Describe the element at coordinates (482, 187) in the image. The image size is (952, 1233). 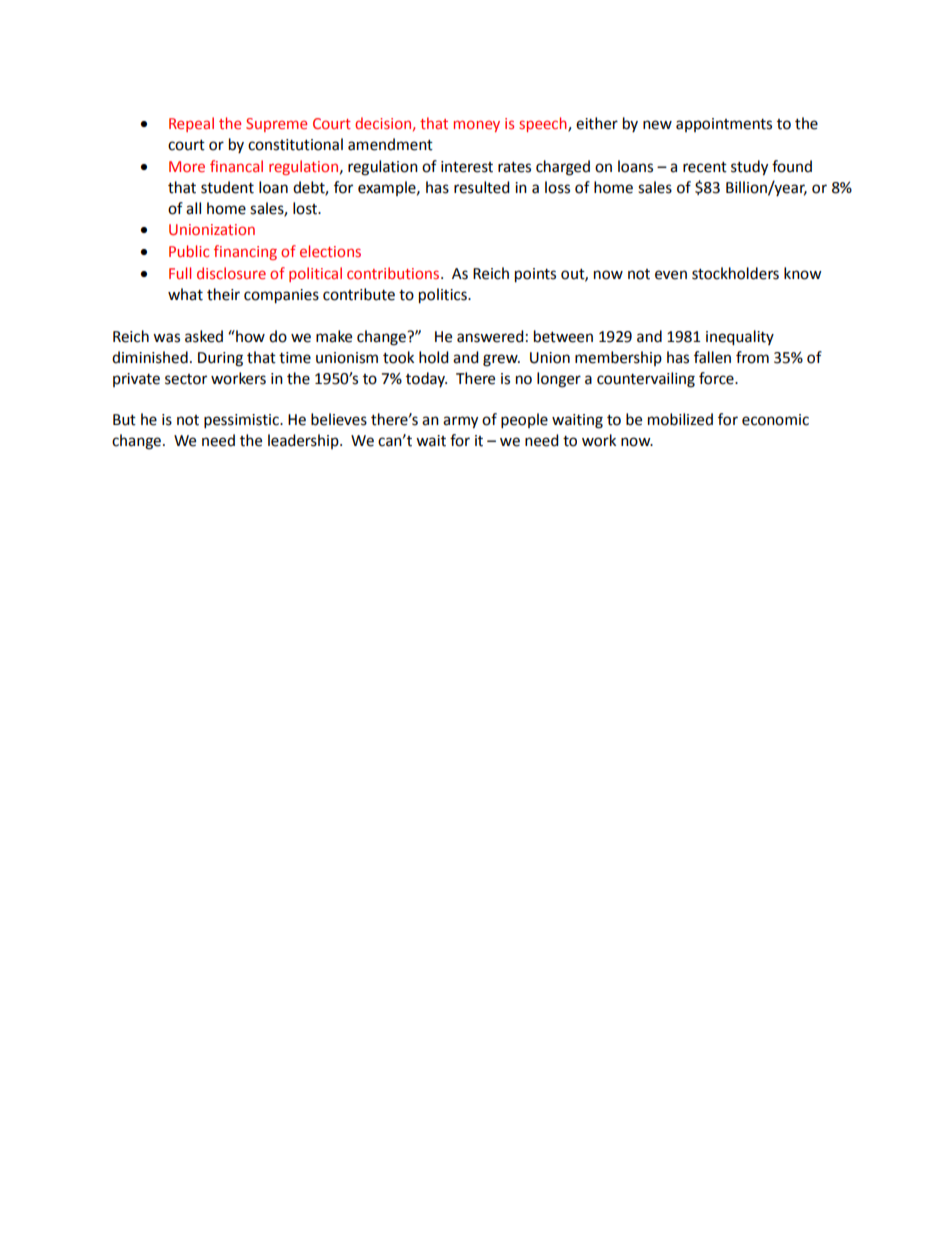
I see `resulted` at that location.
